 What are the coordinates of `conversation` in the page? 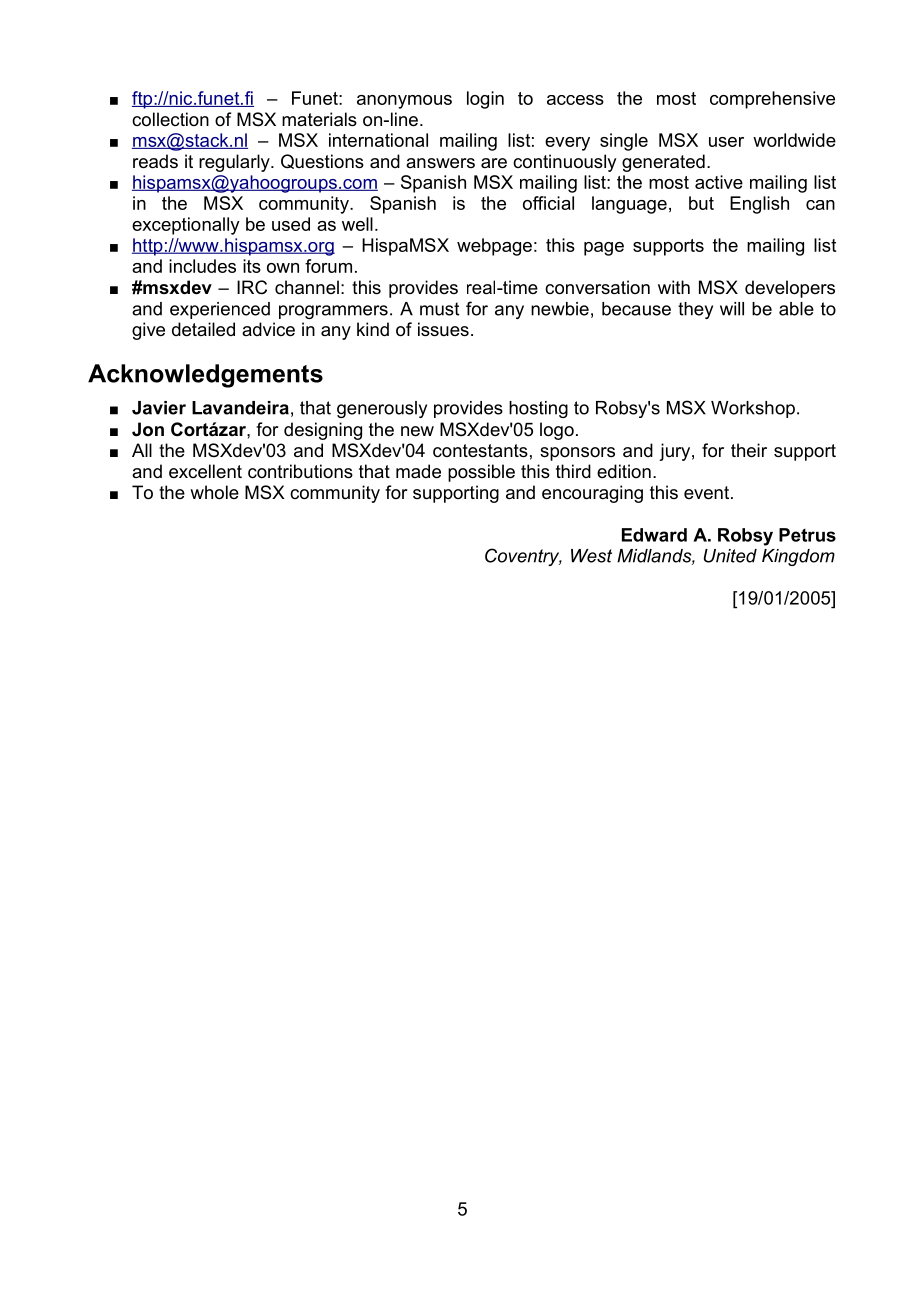 It's located at (597, 287).
